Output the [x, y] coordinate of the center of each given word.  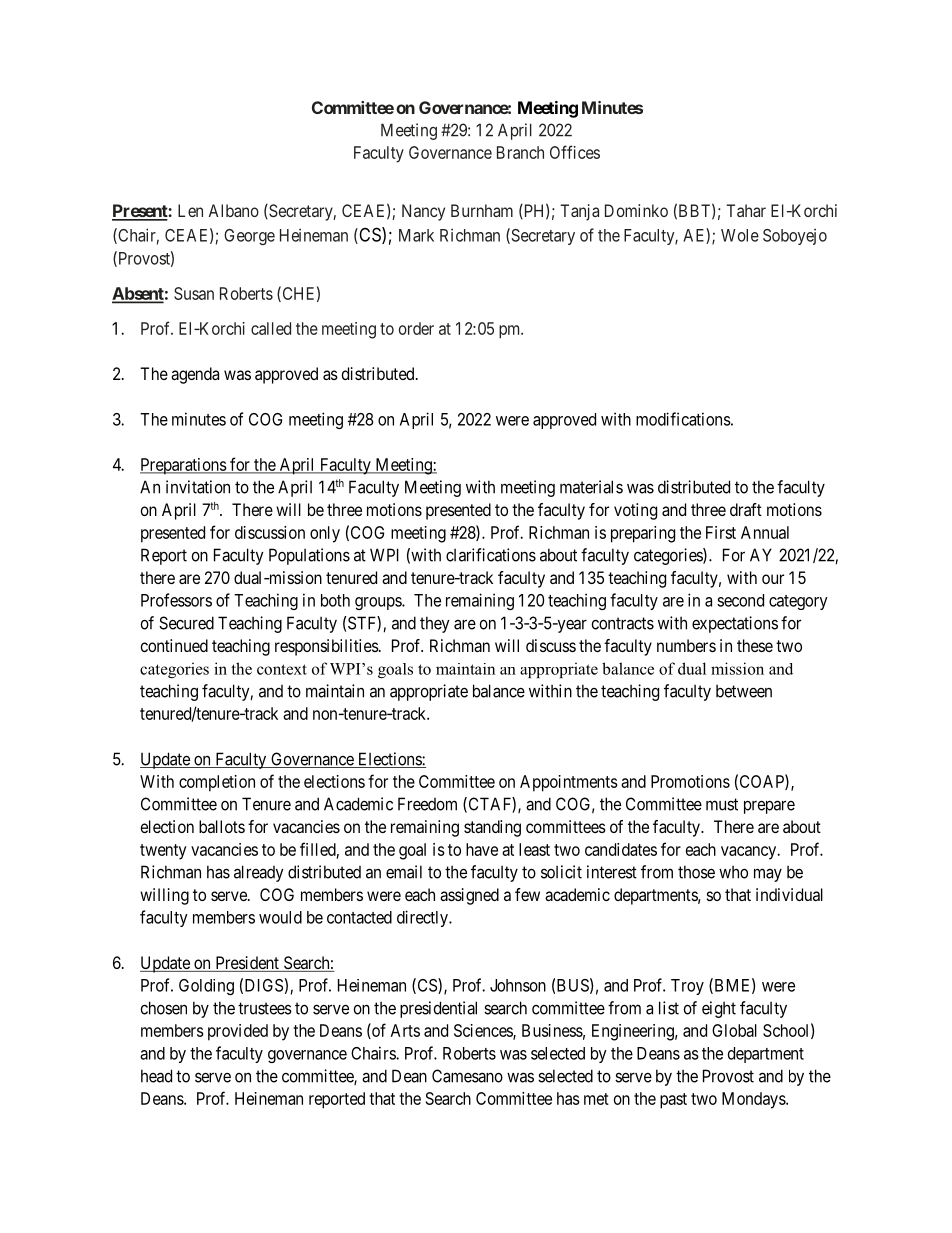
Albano [234, 210]
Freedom [427, 804]
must [722, 804]
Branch [520, 152]
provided [238, 1032]
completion [217, 783]
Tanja [579, 212]
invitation [198, 487]
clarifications [491, 555]
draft [746, 509]
